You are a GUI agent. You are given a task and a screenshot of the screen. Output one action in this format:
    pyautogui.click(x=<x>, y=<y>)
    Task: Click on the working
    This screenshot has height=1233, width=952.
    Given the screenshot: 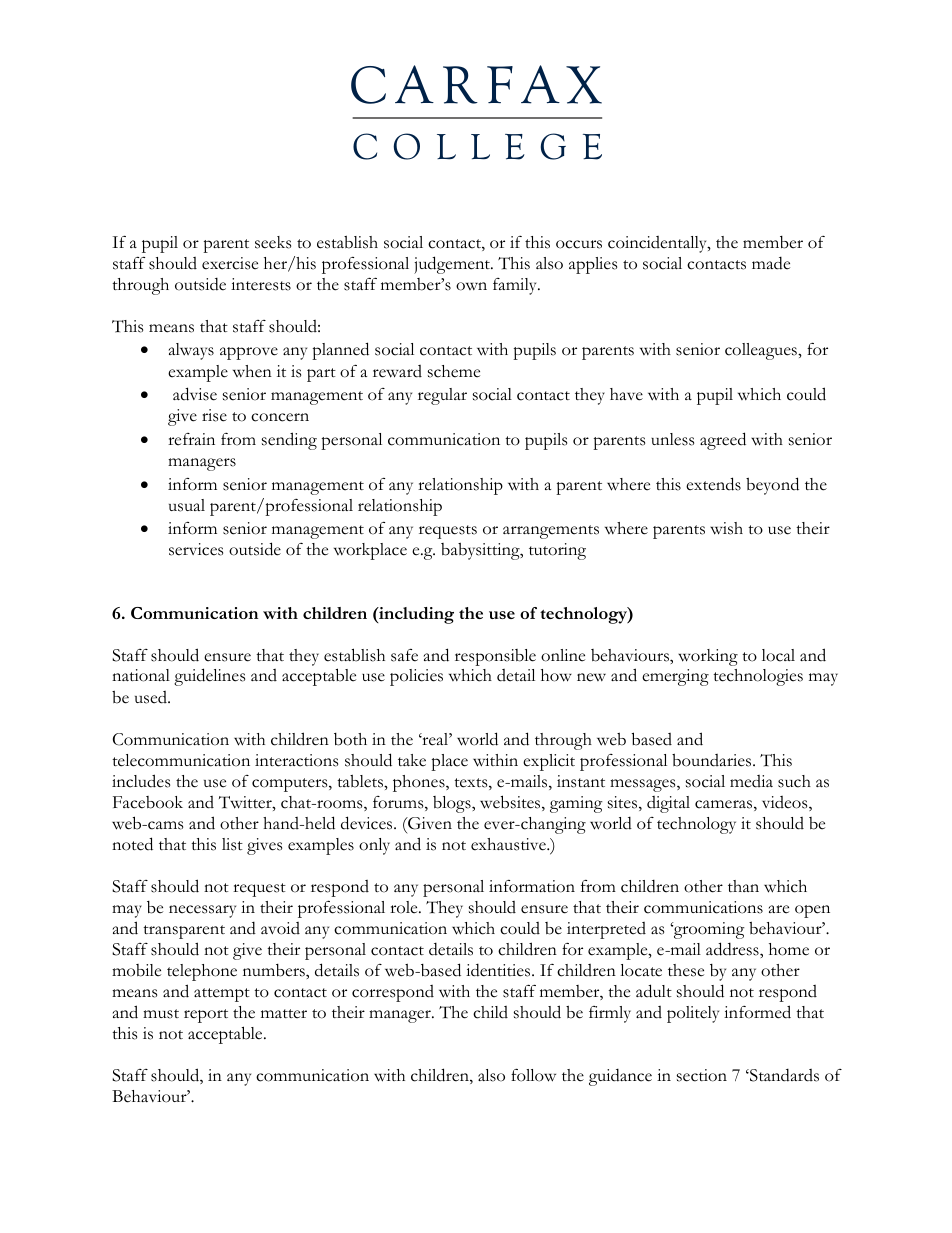 What is the action you would take?
    pyautogui.click(x=708, y=657)
